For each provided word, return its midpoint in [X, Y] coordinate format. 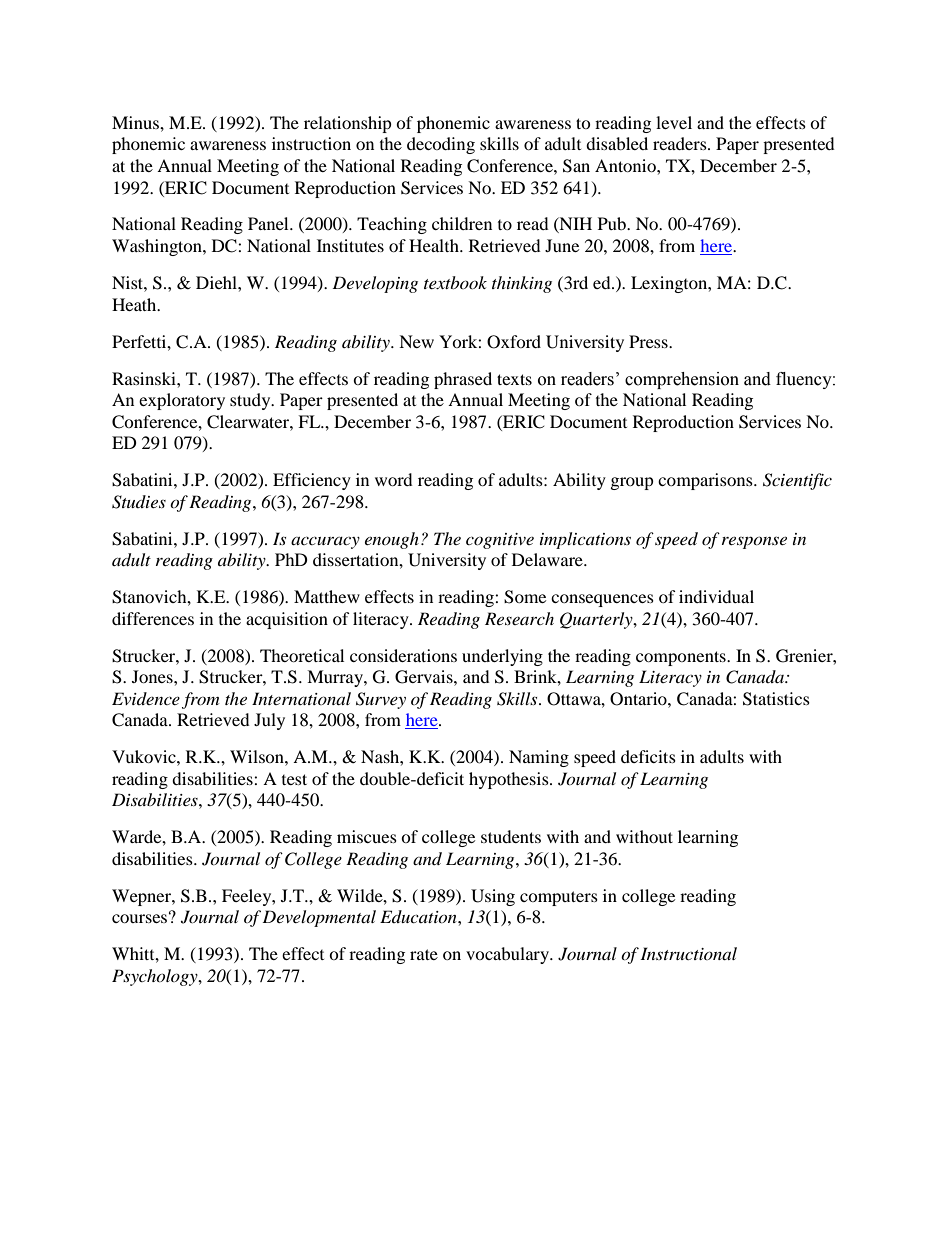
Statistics [776, 699]
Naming [539, 758]
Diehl [217, 282]
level [674, 122]
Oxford [514, 342]
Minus [136, 122]
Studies [139, 502]
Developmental [319, 918]
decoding [441, 145]
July [269, 721]
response [754, 542]
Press [649, 341]
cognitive [500, 541]
